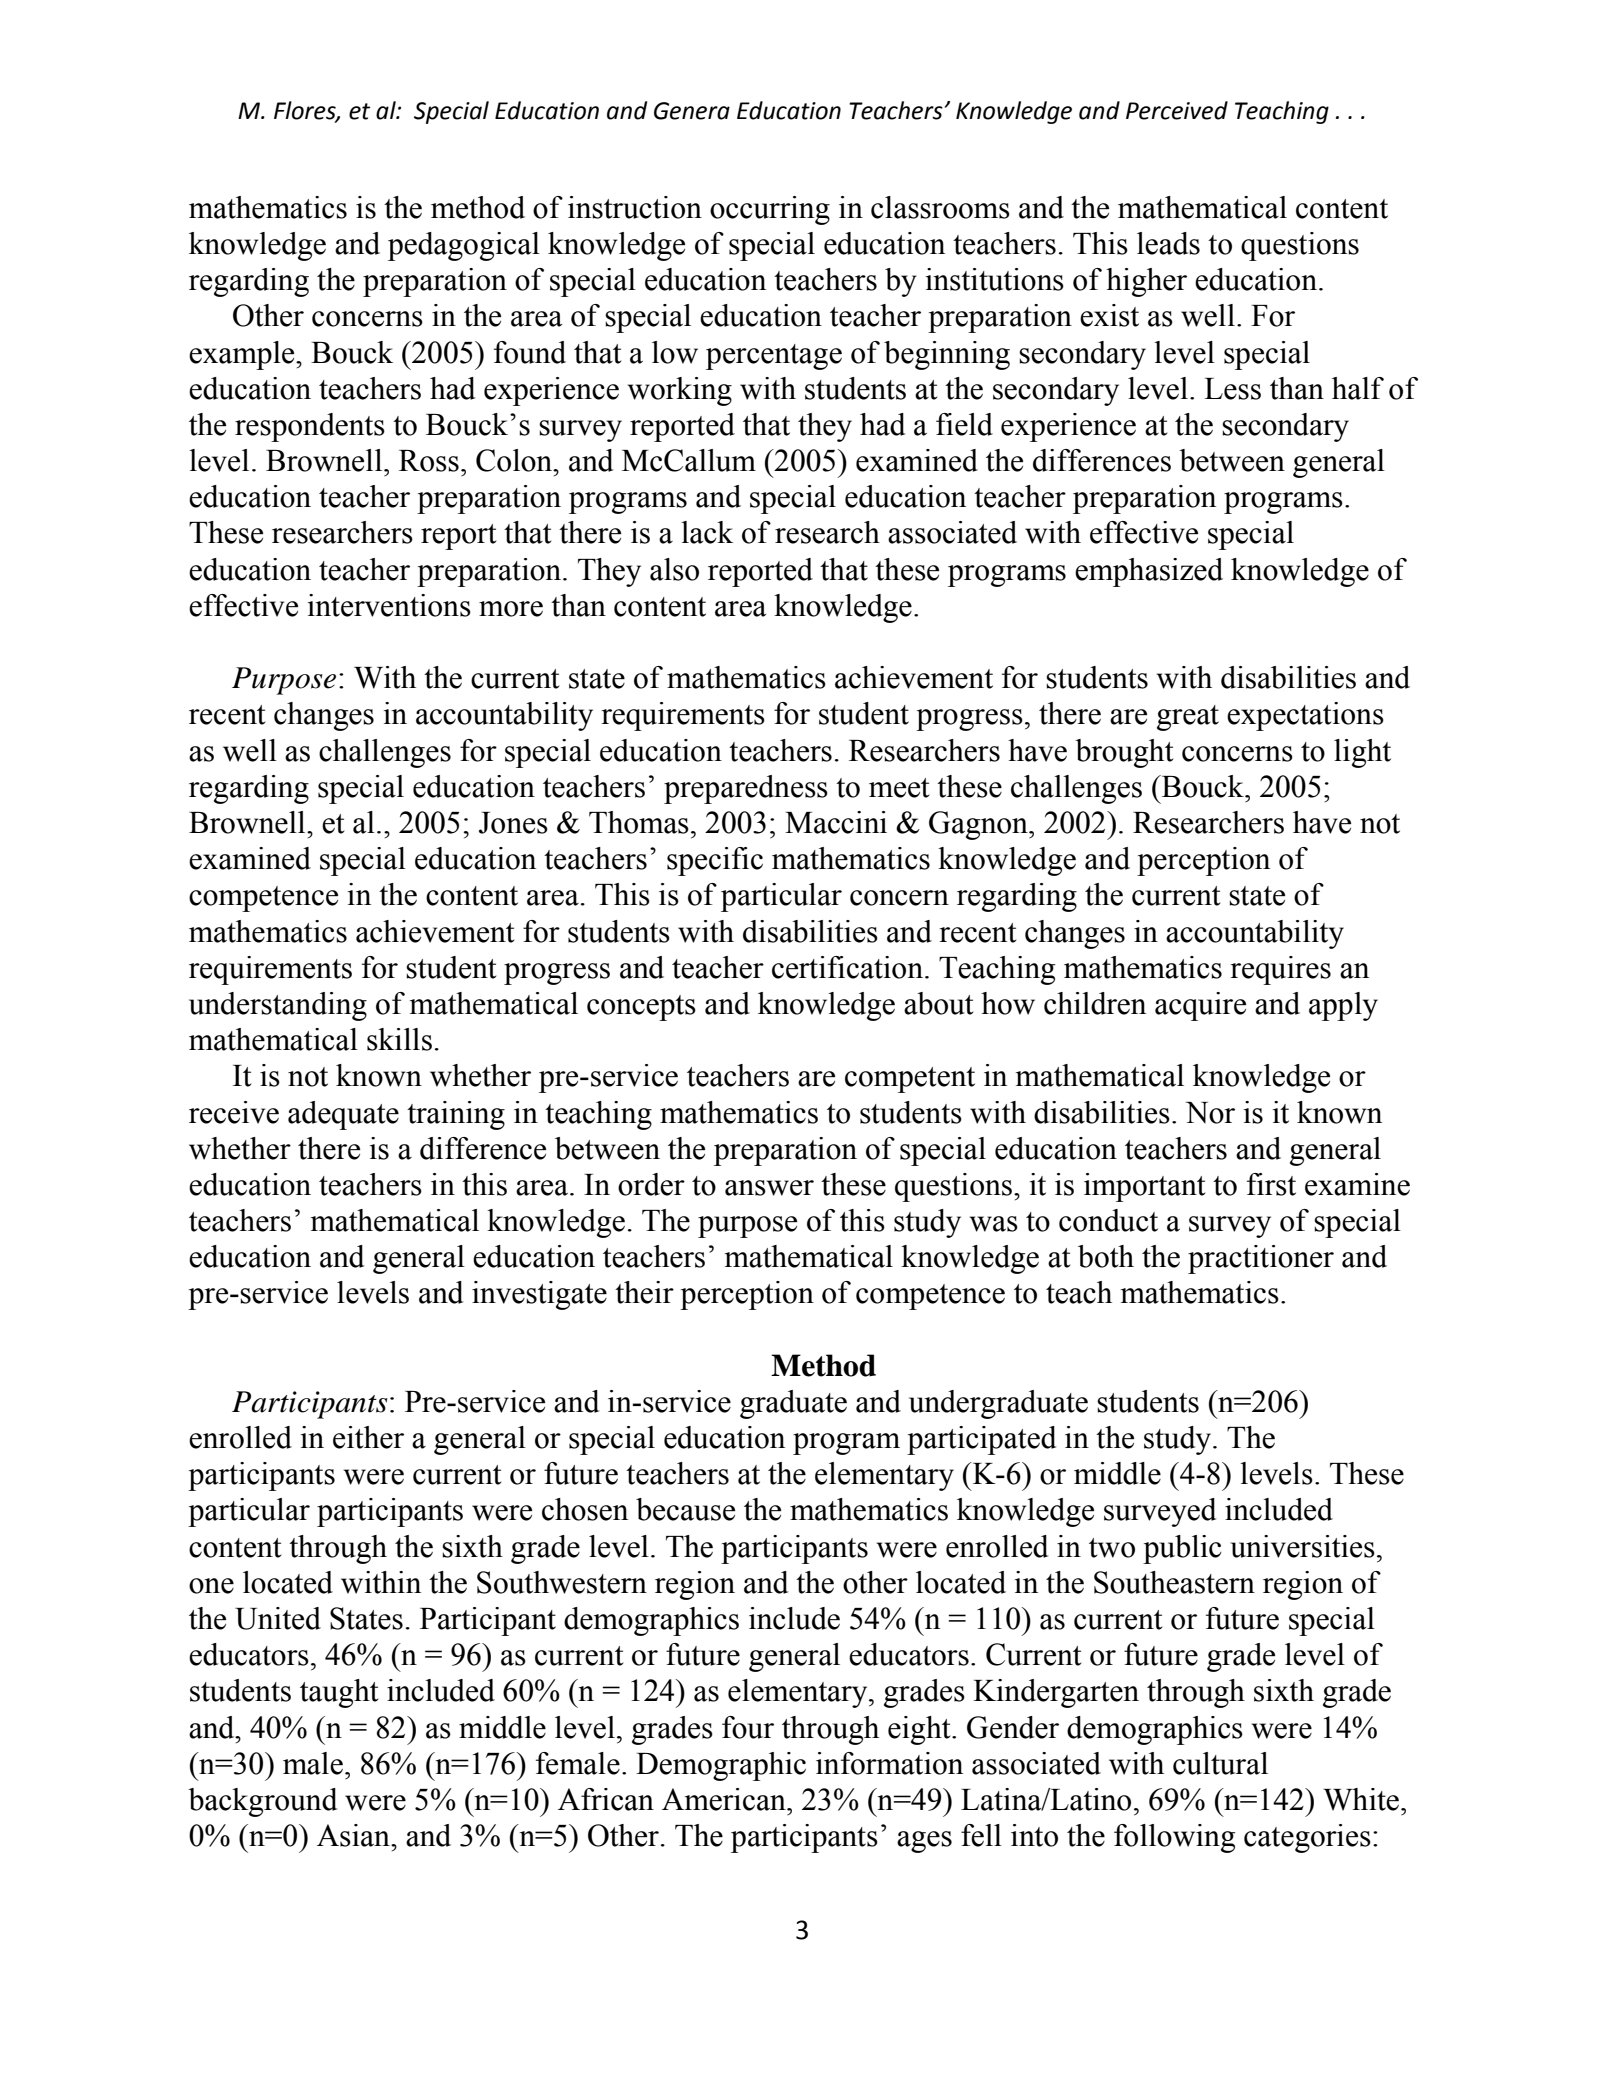  What do you see at coordinates (1200, 1006) in the document?
I see `acquire` at bounding box center [1200, 1006].
